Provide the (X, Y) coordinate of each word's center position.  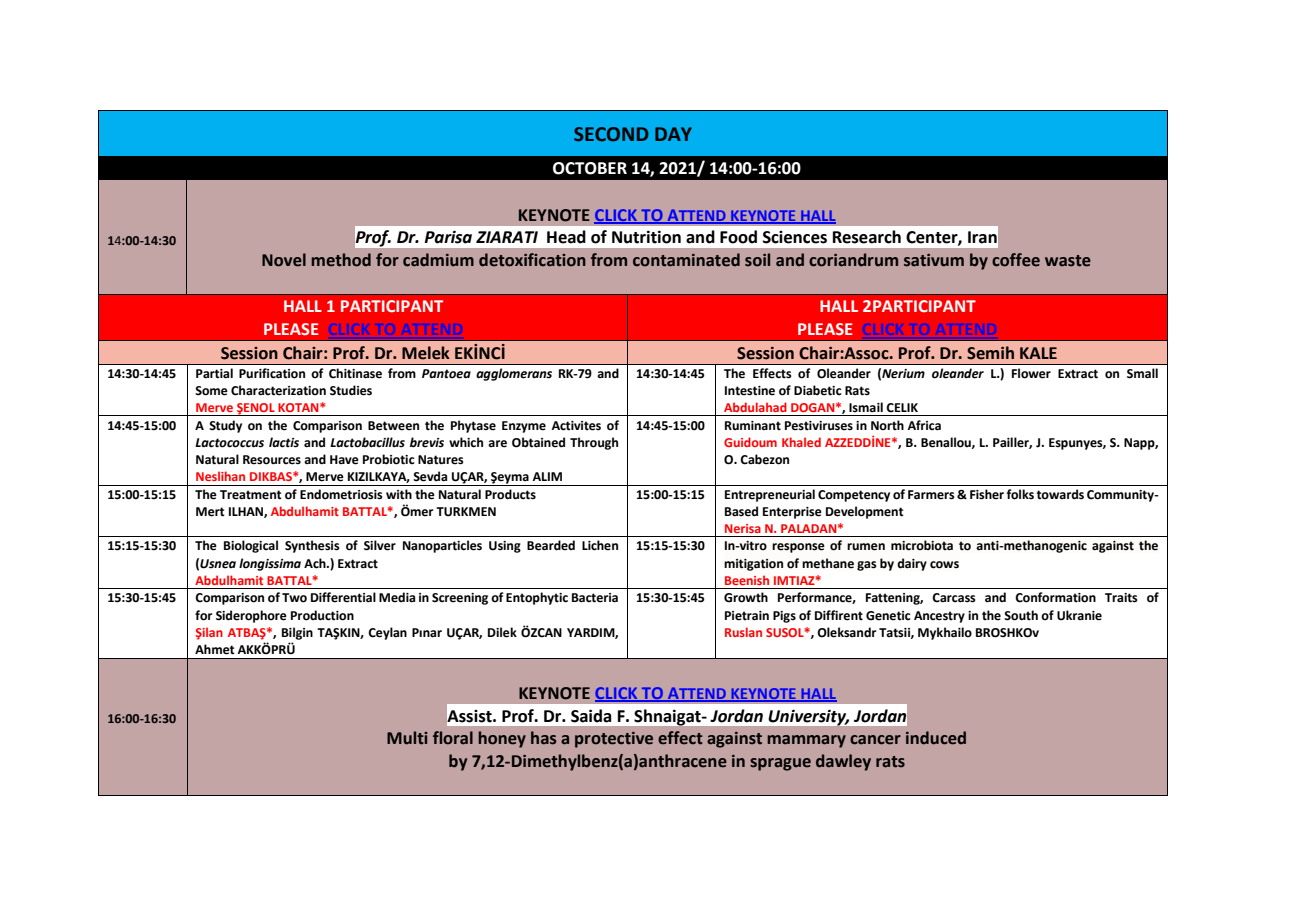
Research (867, 237)
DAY (673, 134)
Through (594, 443)
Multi (407, 738)
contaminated (686, 260)
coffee (1016, 260)
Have (344, 460)
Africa (924, 425)
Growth (746, 597)
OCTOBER (590, 168)
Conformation (1055, 597)
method (341, 260)
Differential (343, 597)
